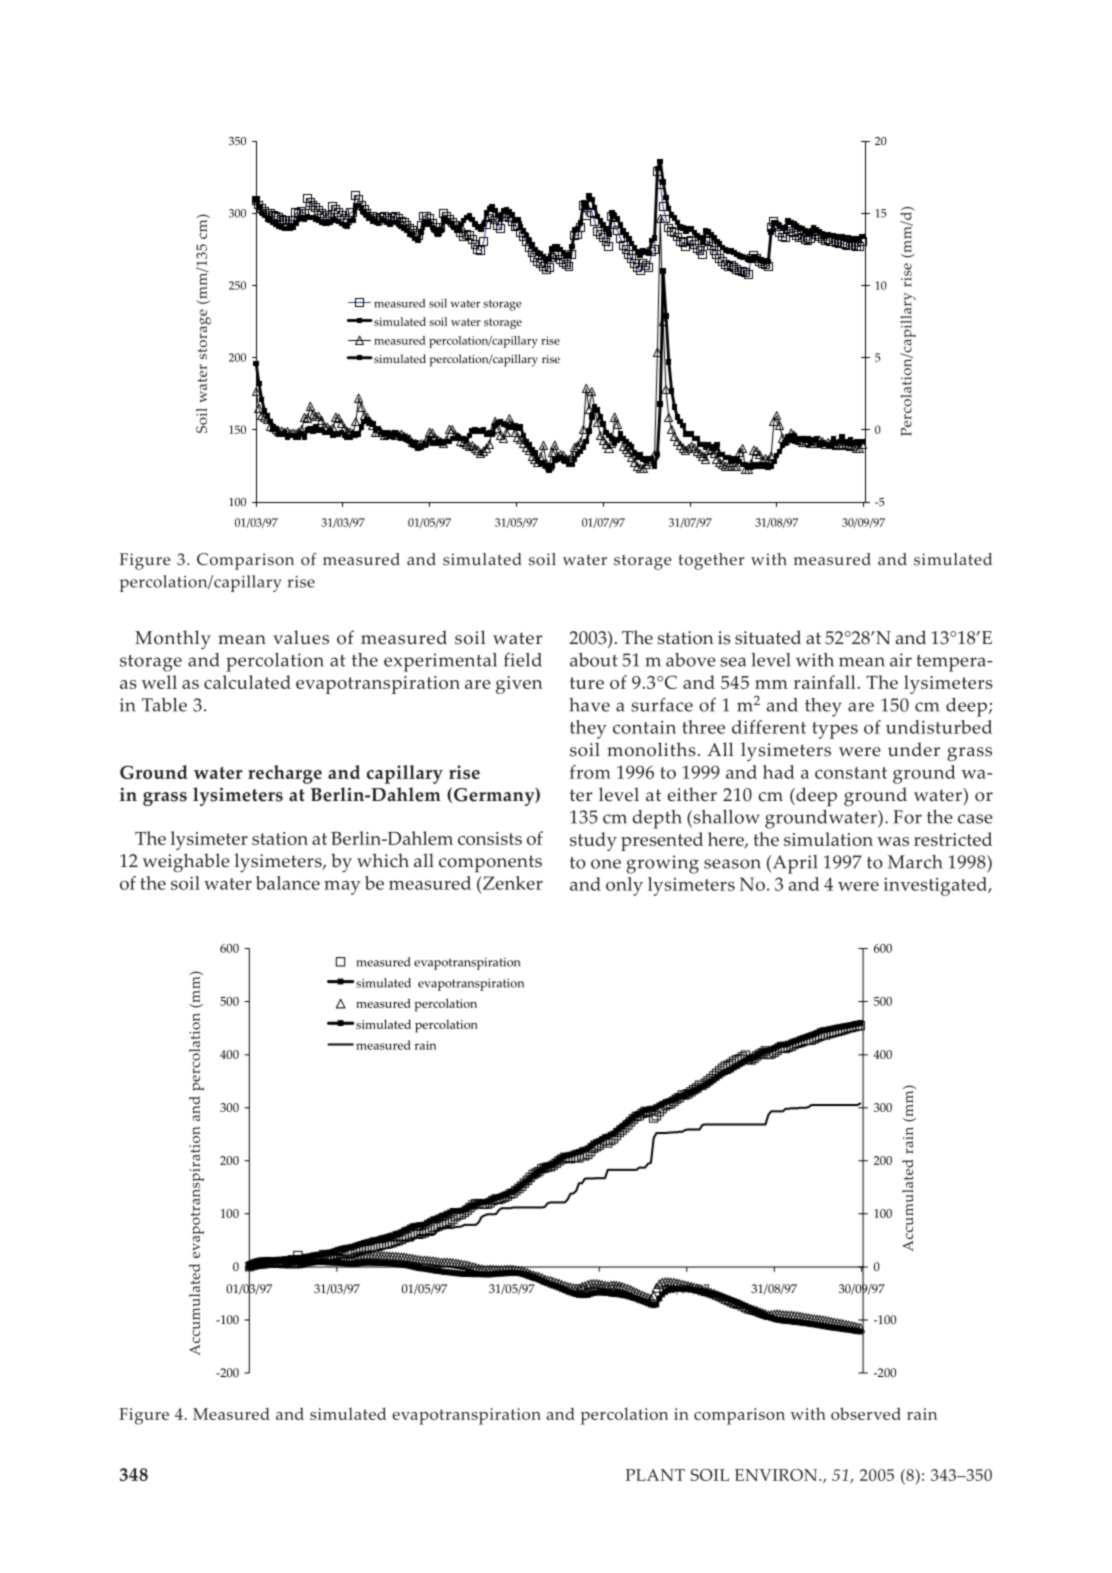 The width and height of the screenshot is (1112, 1573). I want to click on values, so click(301, 637).
